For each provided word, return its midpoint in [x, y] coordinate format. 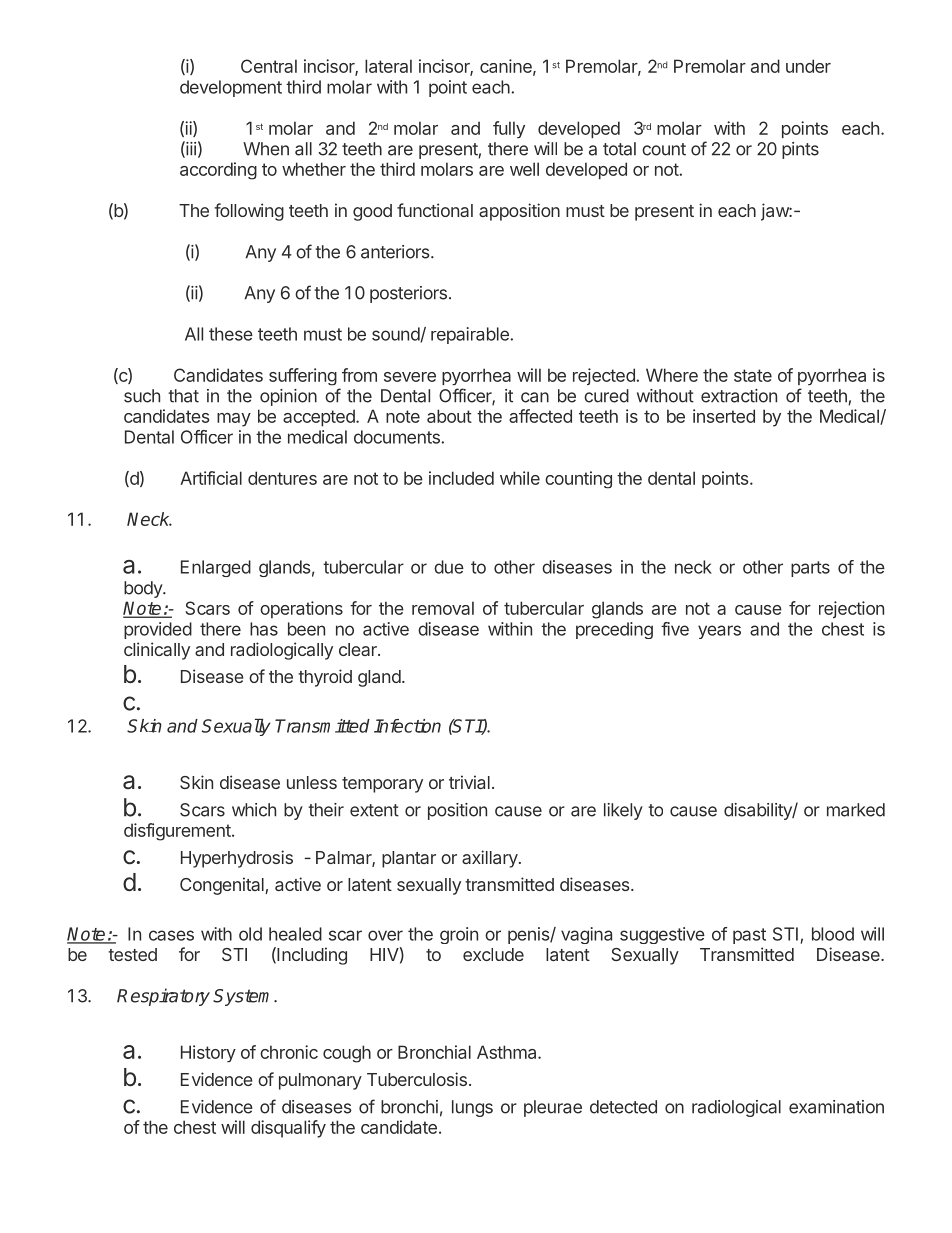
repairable [471, 335]
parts [810, 569]
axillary [490, 859]
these [231, 334]
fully [509, 129]
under [808, 66]
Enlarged [216, 568]
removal [443, 608]
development [231, 88]
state [753, 375]
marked [856, 810]
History [208, 1054]
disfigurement [178, 832]
